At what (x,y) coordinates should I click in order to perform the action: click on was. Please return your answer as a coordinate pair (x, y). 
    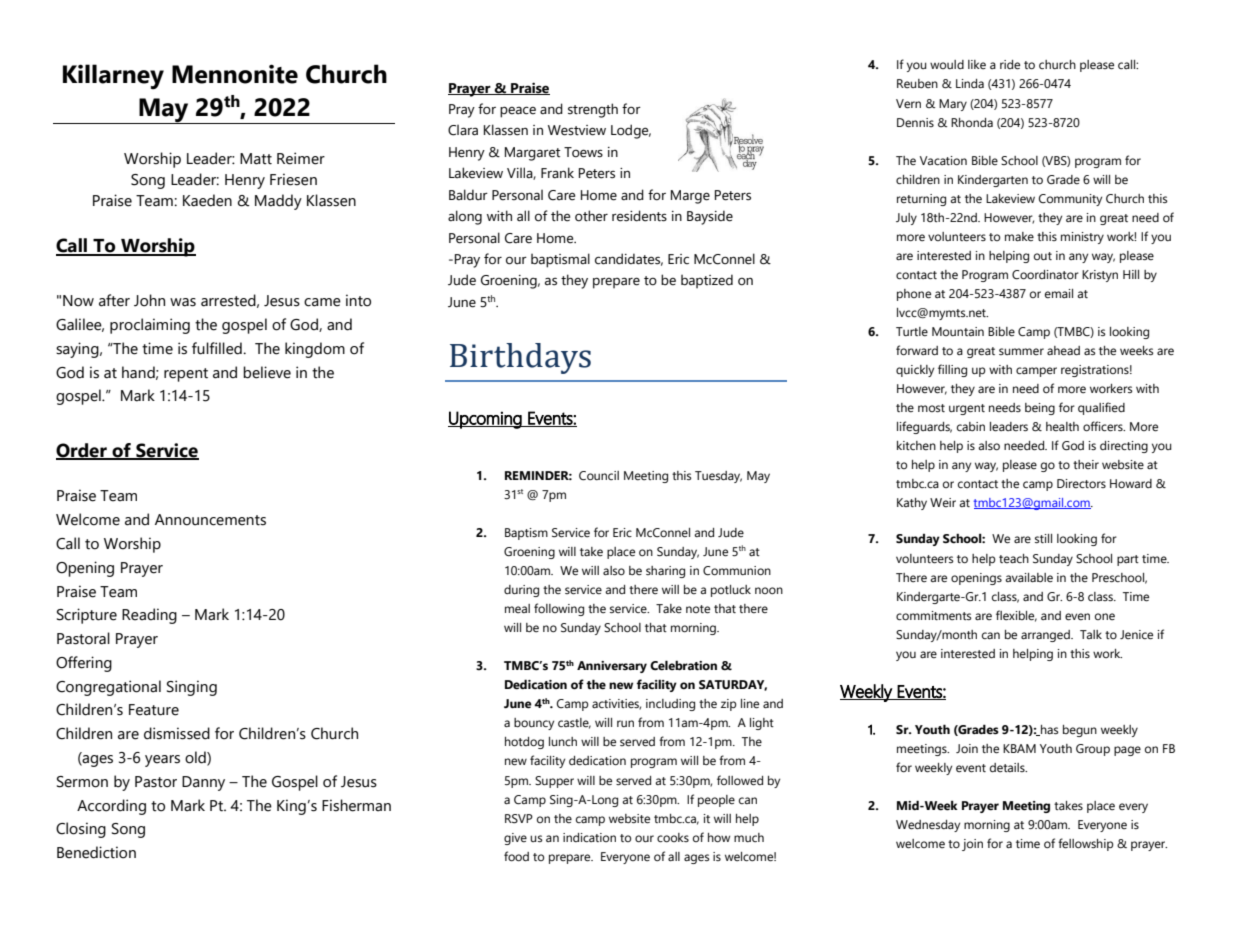
    Looking at the image, I should click on (183, 302).
